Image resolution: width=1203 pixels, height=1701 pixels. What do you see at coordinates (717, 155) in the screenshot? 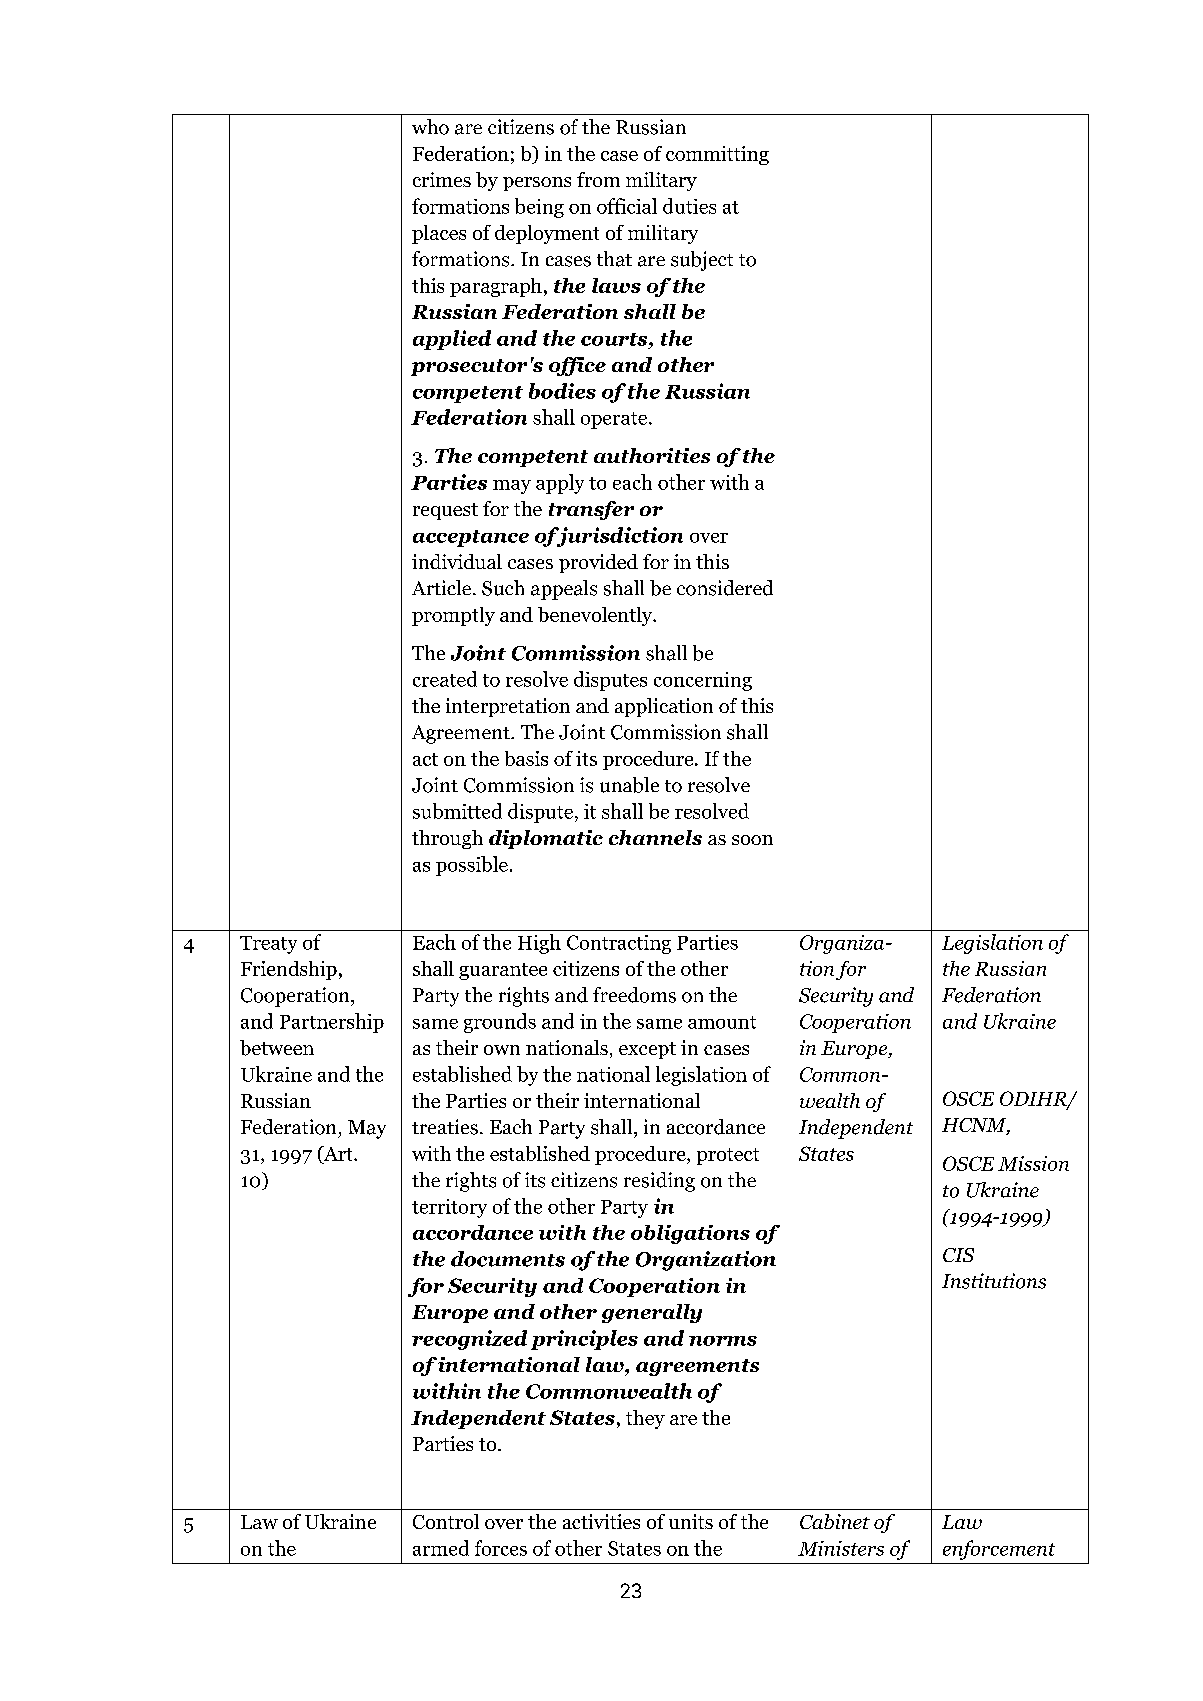
I see `committing` at bounding box center [717, 155].
